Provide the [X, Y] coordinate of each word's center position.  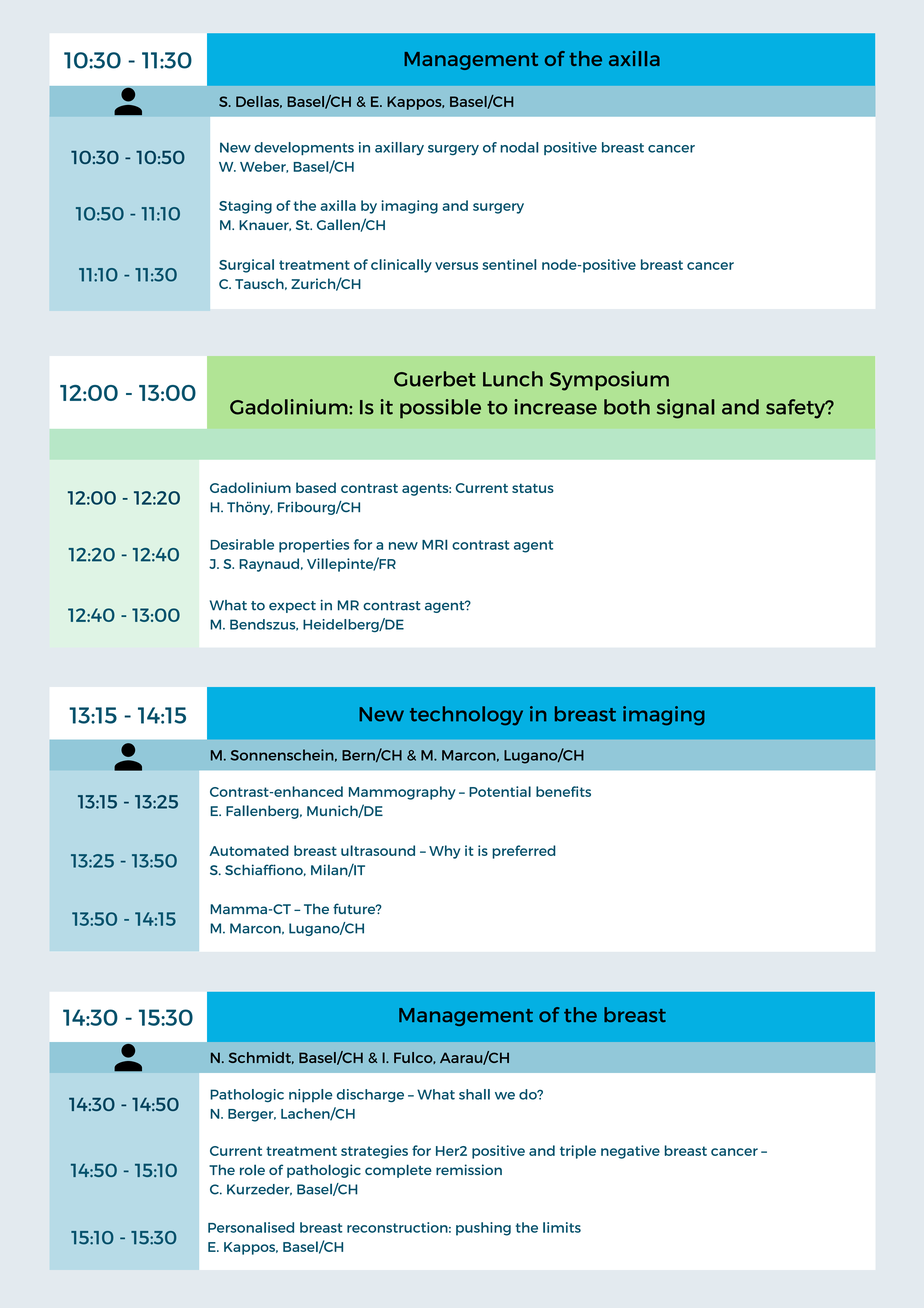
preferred [524, 852]
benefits [563, 791]
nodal [520, 147]
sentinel [509, 264]
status [533, 488]
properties [314, 546]
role [252, 1170]
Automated [249, 850]
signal [686, 409]
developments [304, 148]
